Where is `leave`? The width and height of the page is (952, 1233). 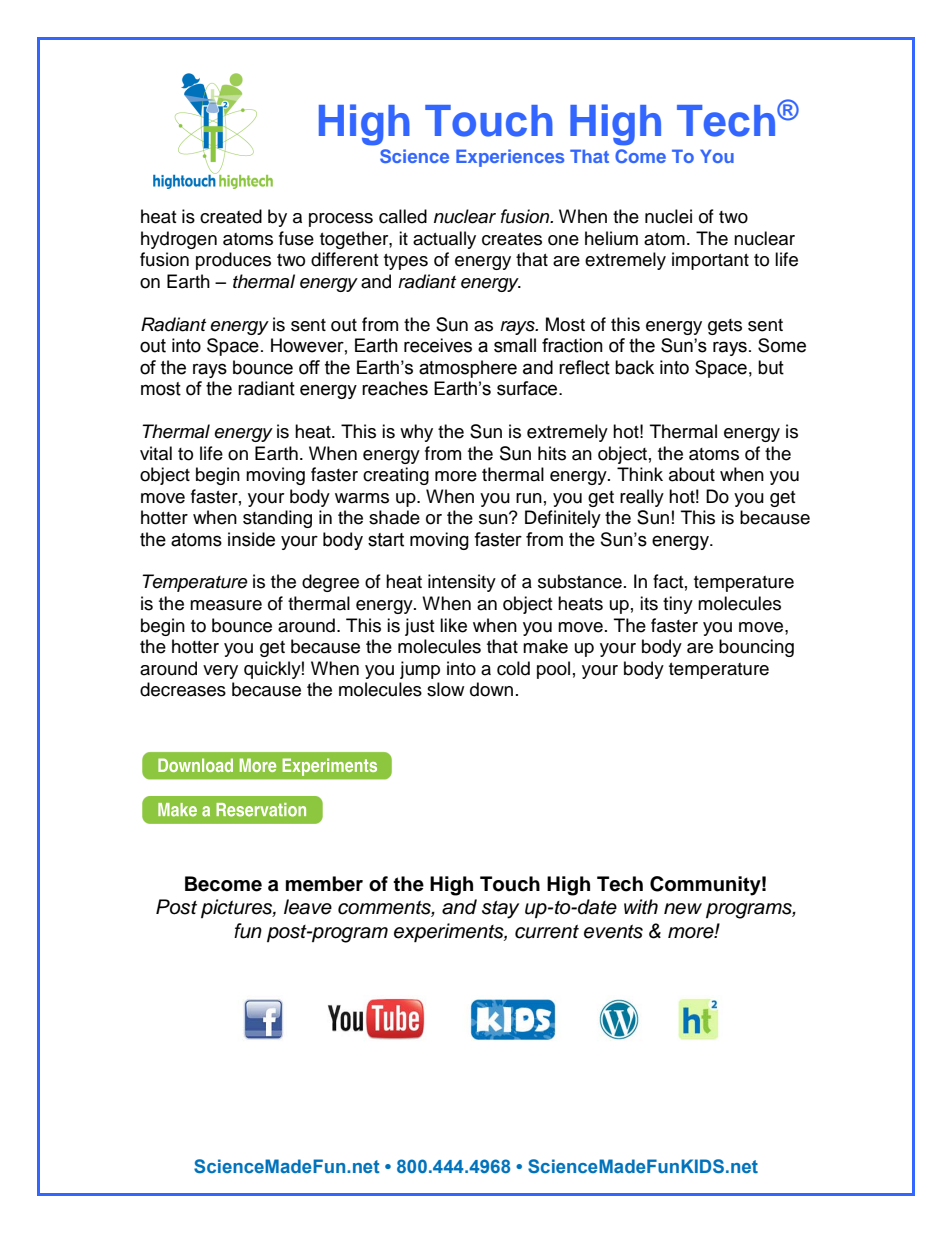
leave is located at coordinates (308, 907).
